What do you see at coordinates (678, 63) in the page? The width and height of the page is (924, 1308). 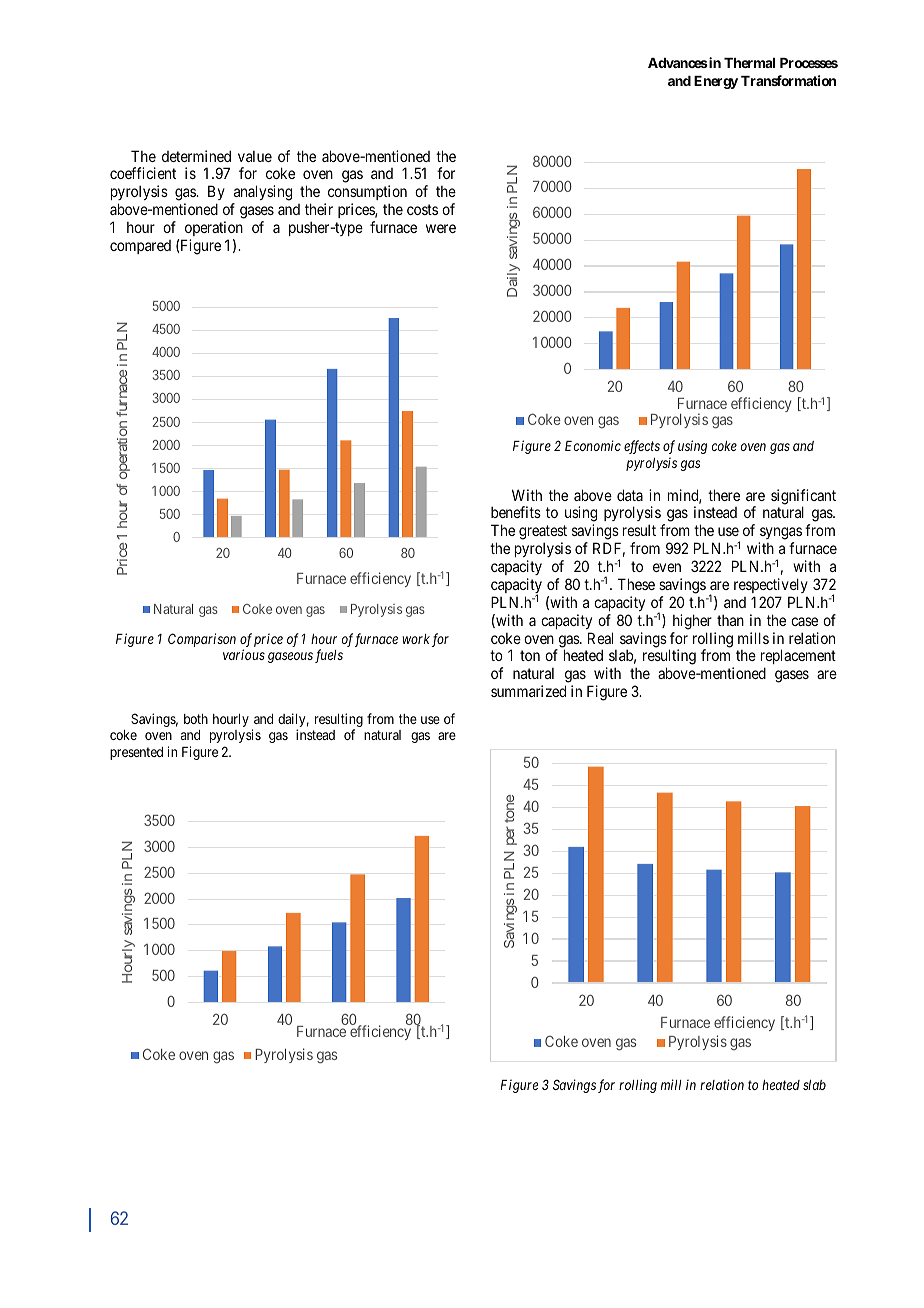 I see `Advances` at bounding box center [678, 63].
